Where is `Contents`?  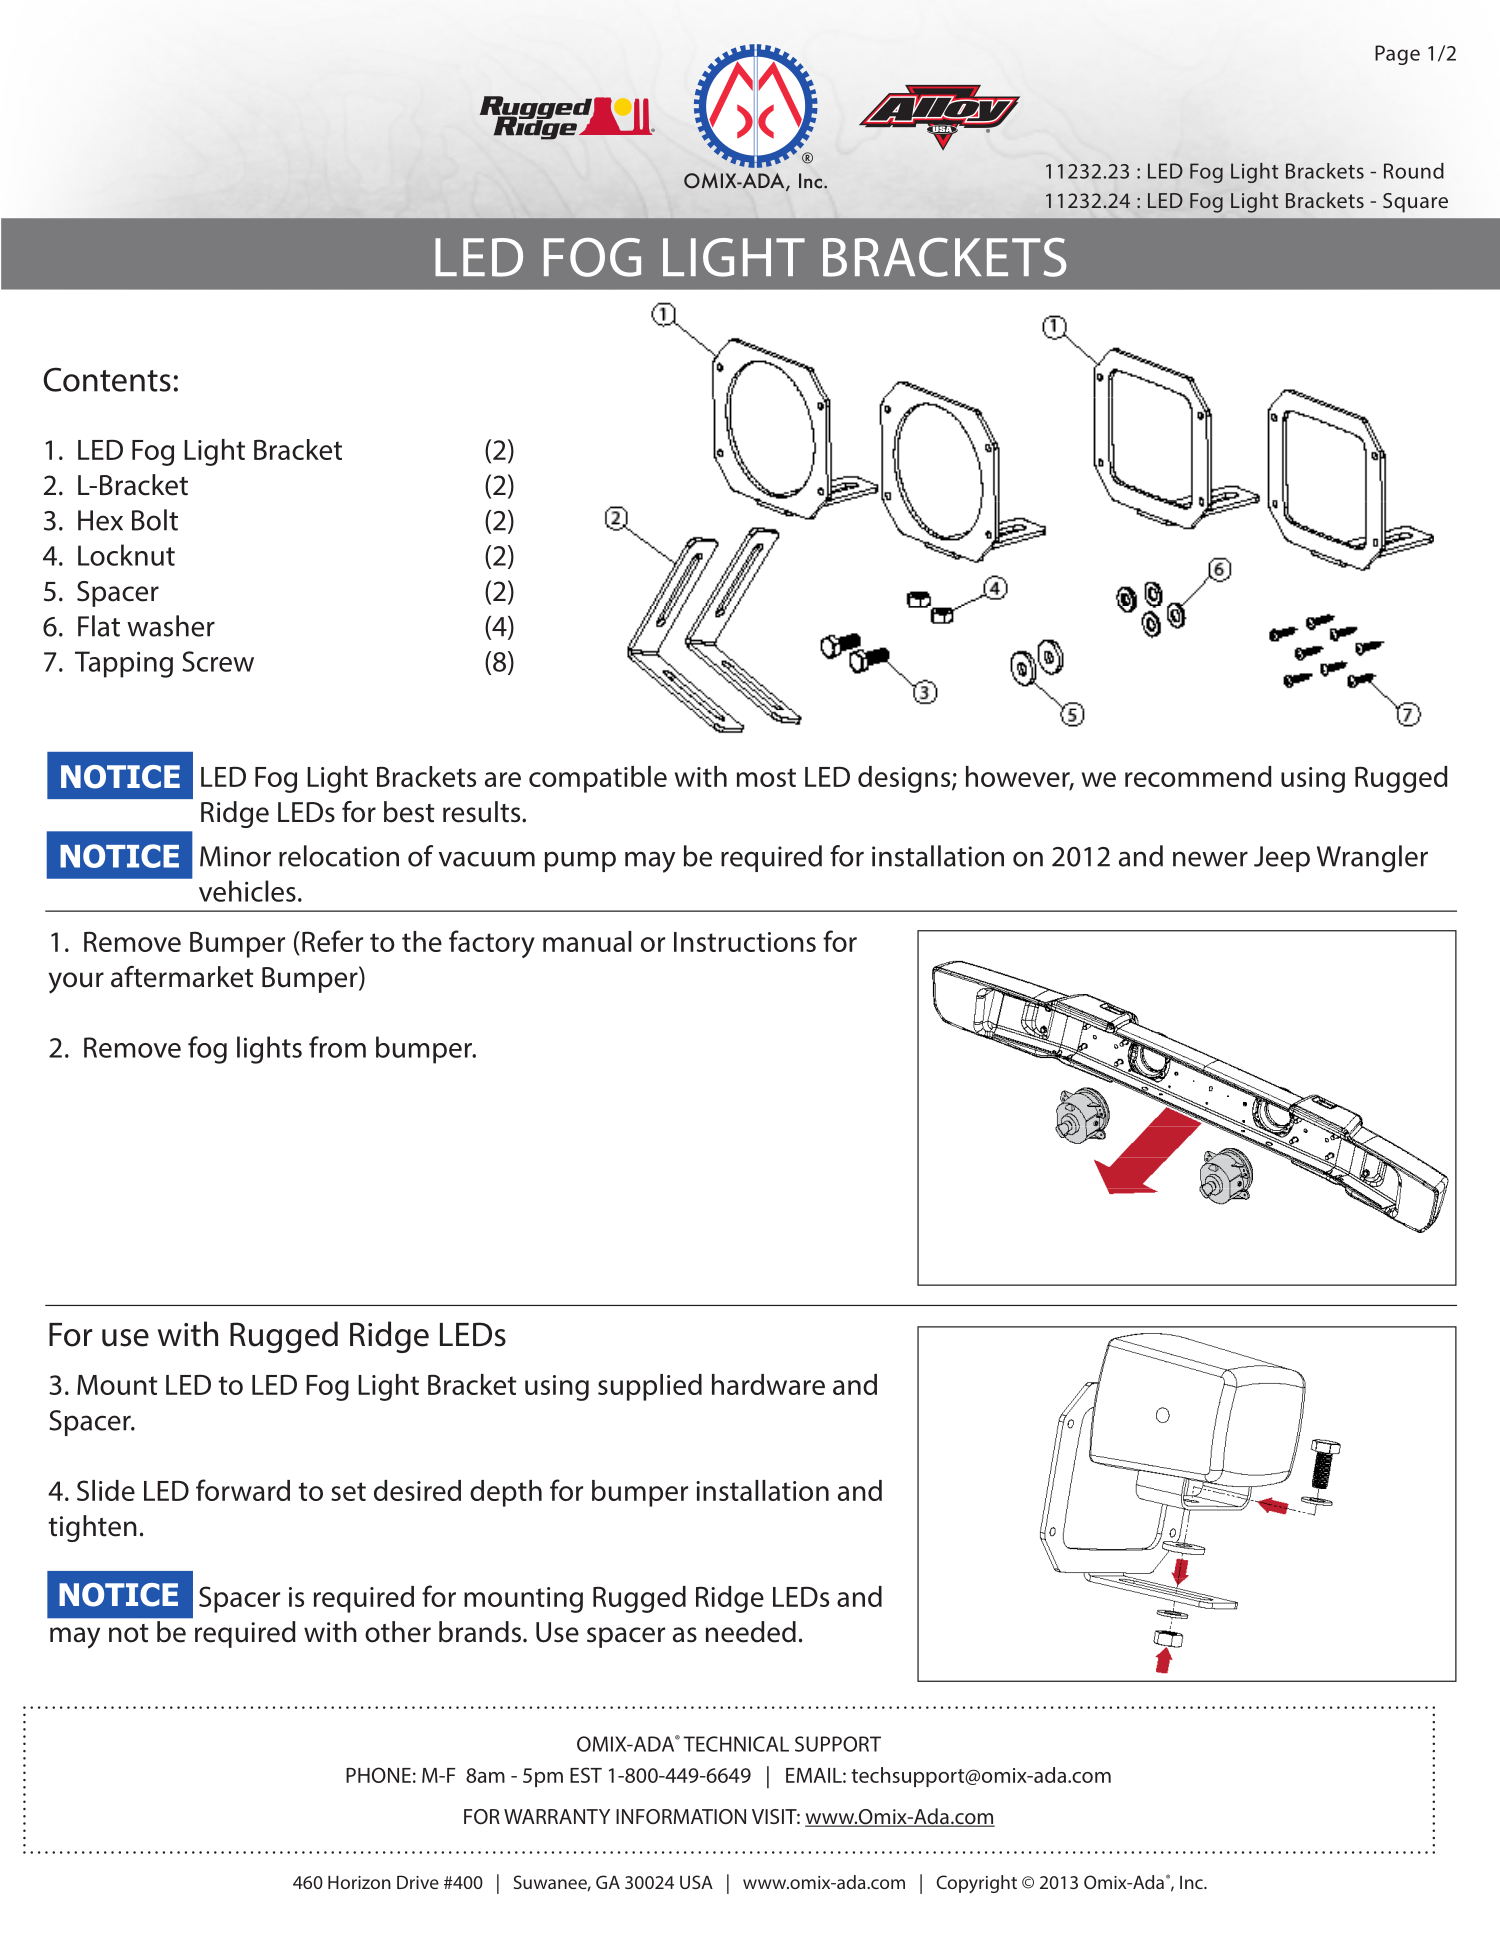
Contents is located at coordinates (107, 379).
